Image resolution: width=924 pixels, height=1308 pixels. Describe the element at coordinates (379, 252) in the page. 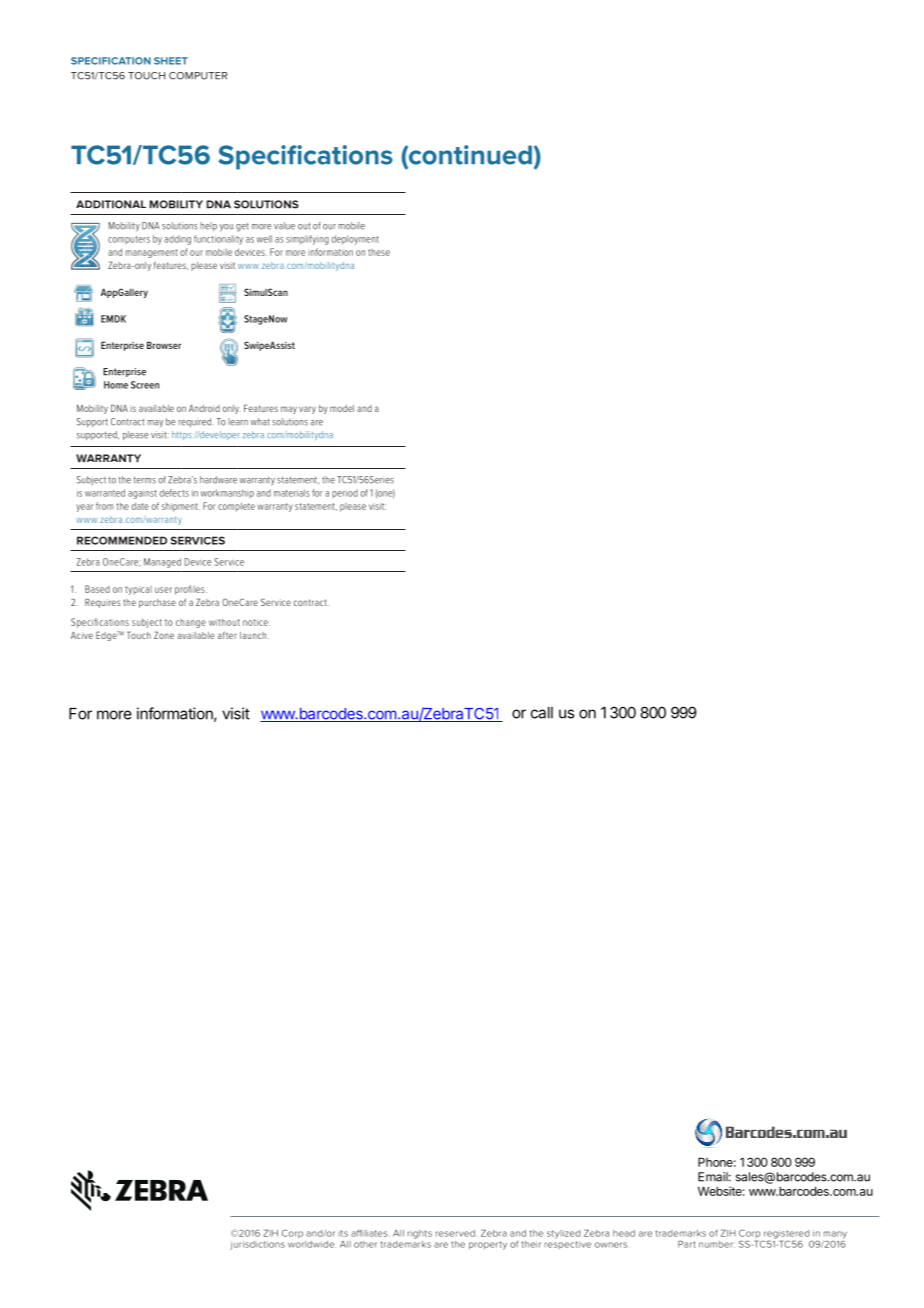

I see `these` at that location.
